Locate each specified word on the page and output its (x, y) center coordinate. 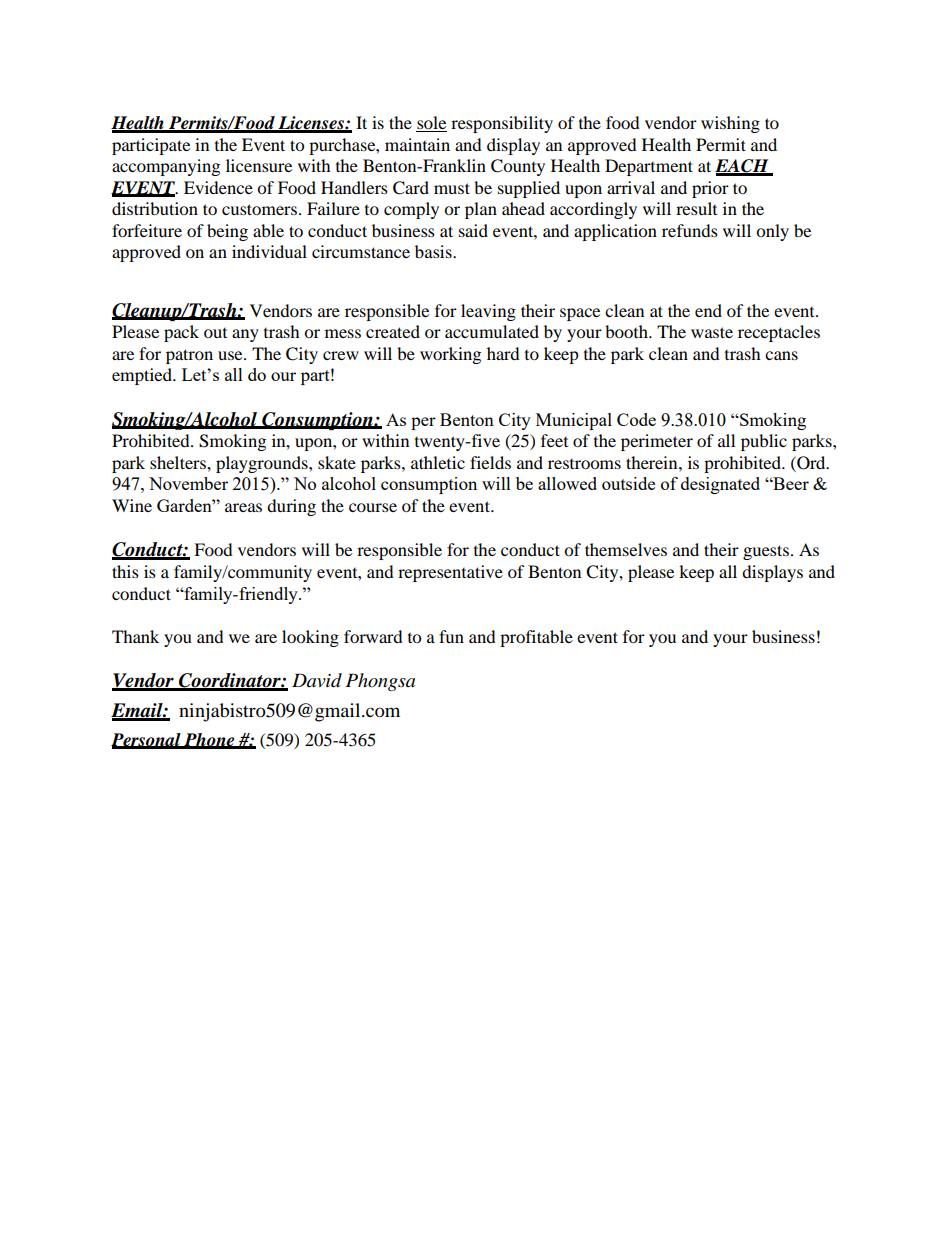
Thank (135, 636)
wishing (730, 124)
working (450, 355)
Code (636, 419)
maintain (417, 144)
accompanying (166, 167)
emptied (143, 376)
